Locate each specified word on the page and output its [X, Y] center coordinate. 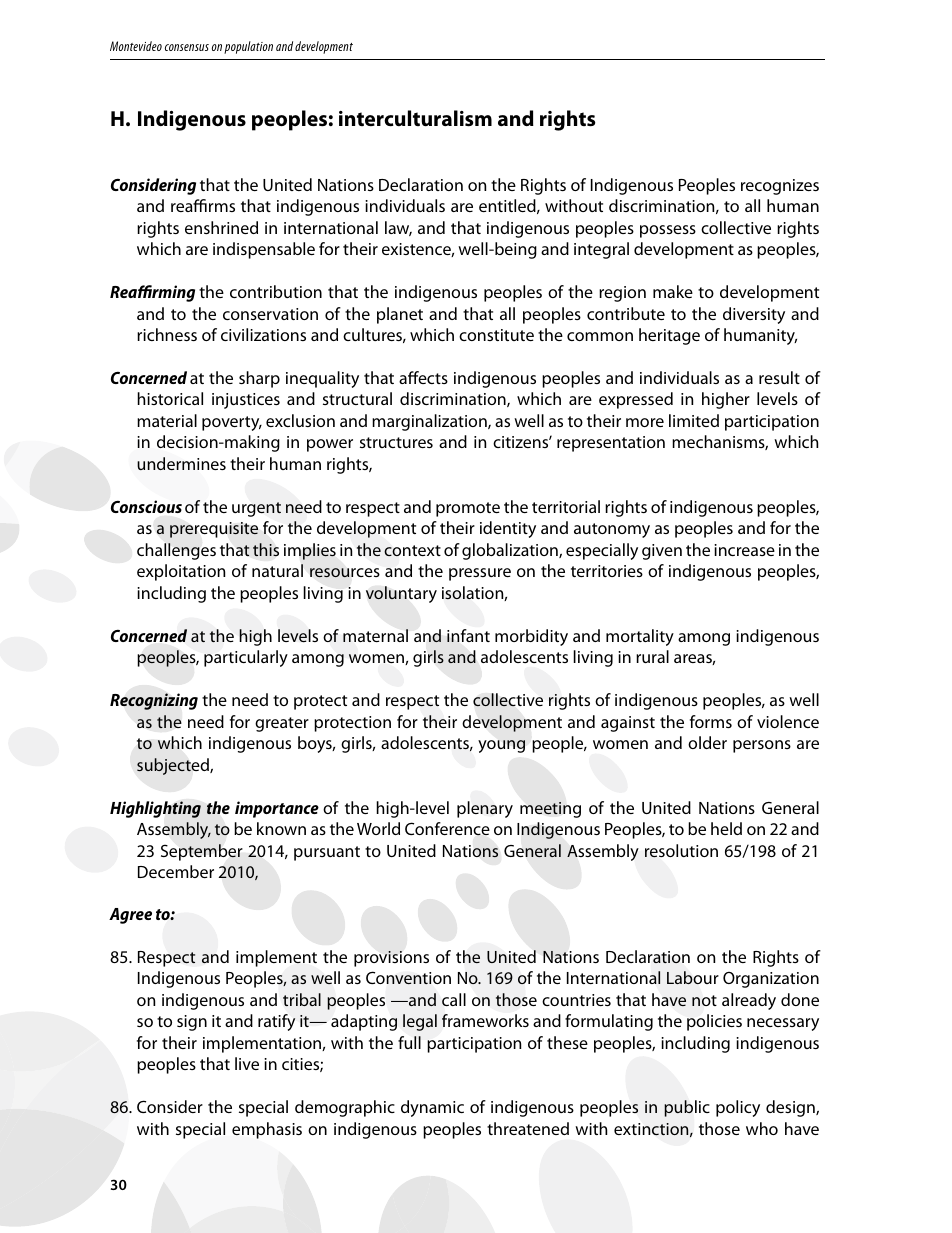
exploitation [181, 572]
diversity [754, 315]
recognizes [780, 187]
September [202, 852]
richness [167, 334]
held [726, 828]
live [247, 1063]
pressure [480, 574]
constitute [496, 335]
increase [744, 550]
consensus [187, 47]
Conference [447, 829]
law [398, 228]
